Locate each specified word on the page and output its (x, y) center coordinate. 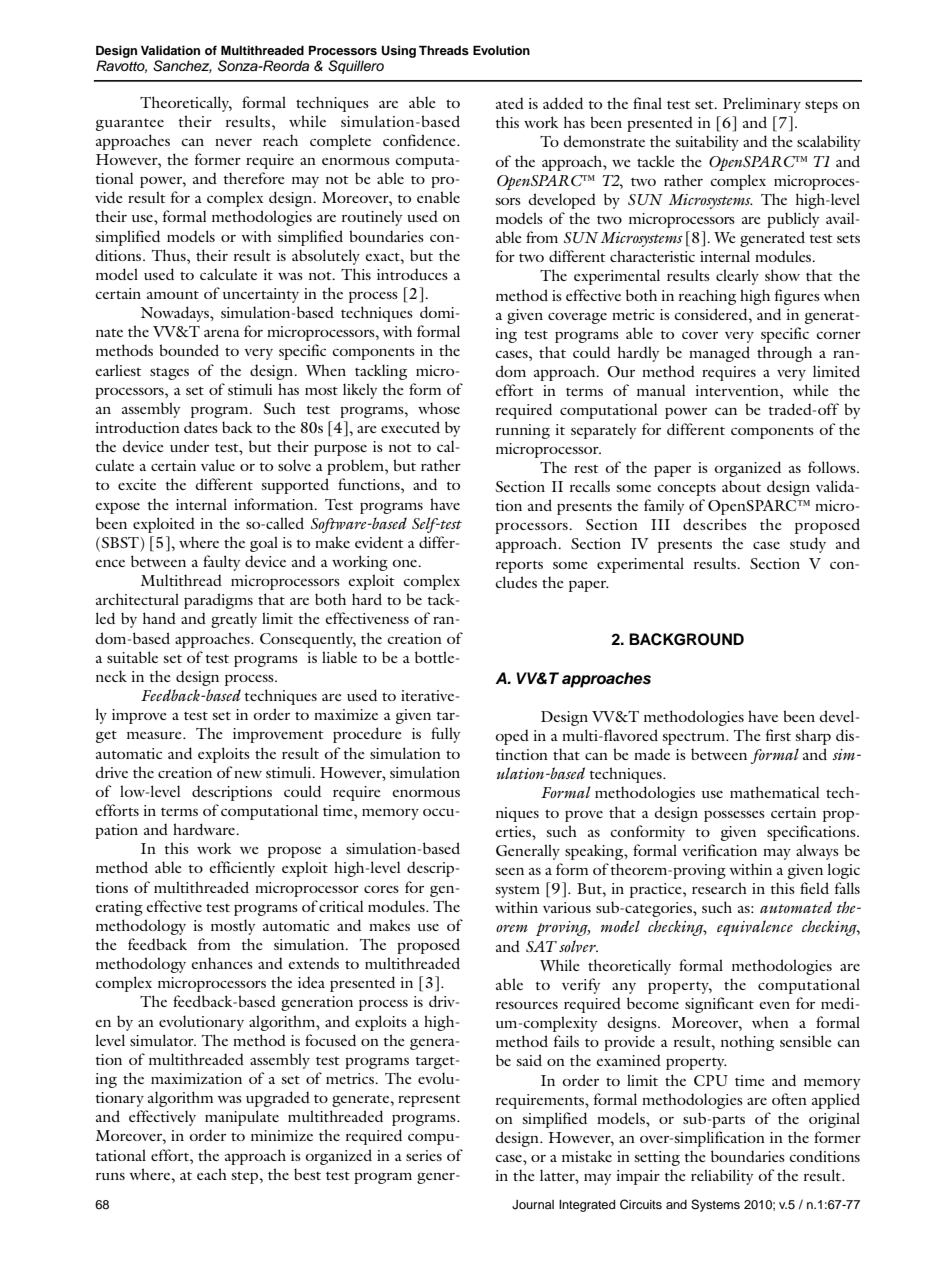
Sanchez (182, 66)
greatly (234, 620)
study (808, 545)
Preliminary (762, 105)
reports (519, 567)
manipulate (242, 1118)
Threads (444, 50)
